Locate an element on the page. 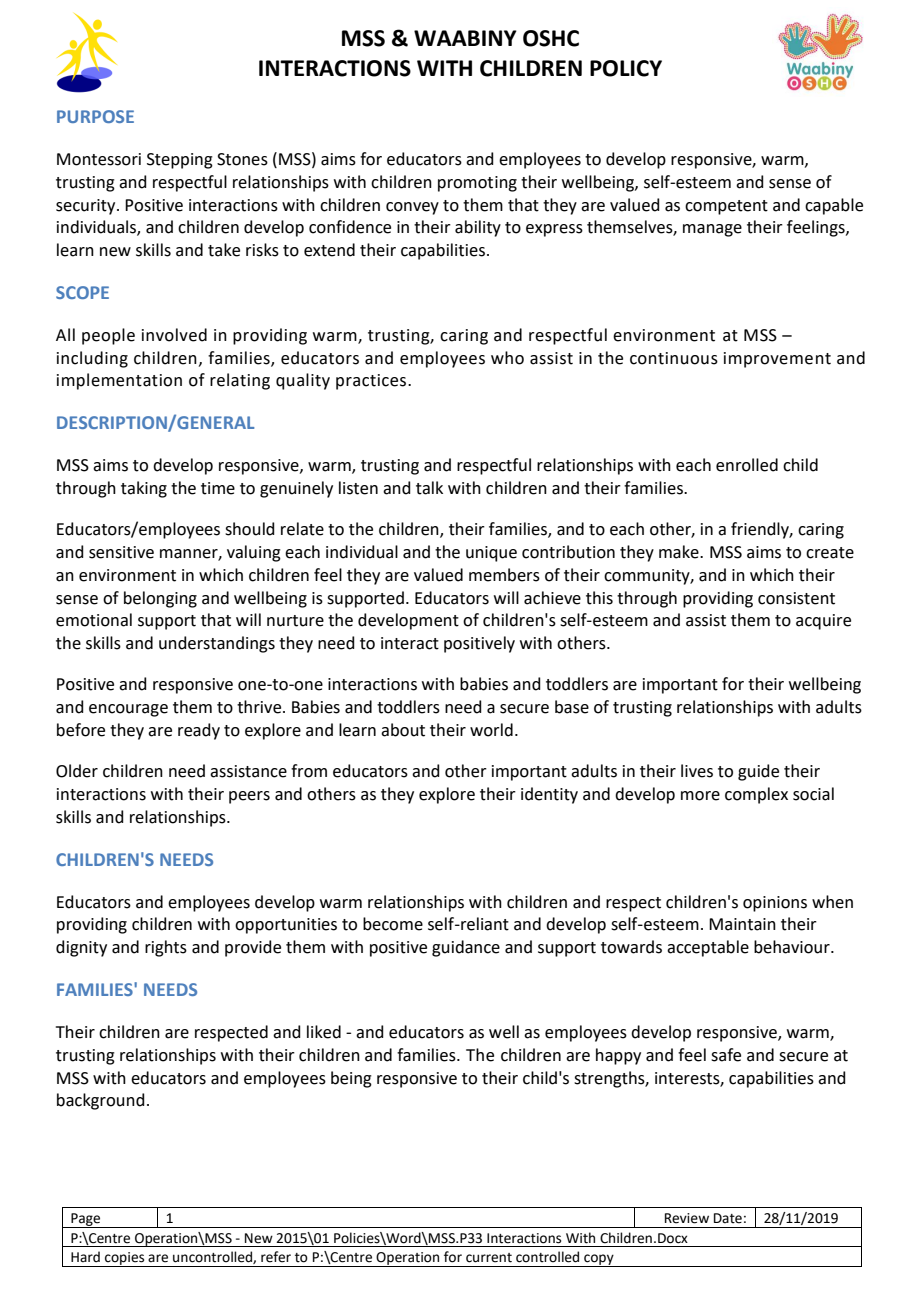 Image resolution: width=924 pixels, height=1308 pixels. rights is located at coordinates (166, 948).
